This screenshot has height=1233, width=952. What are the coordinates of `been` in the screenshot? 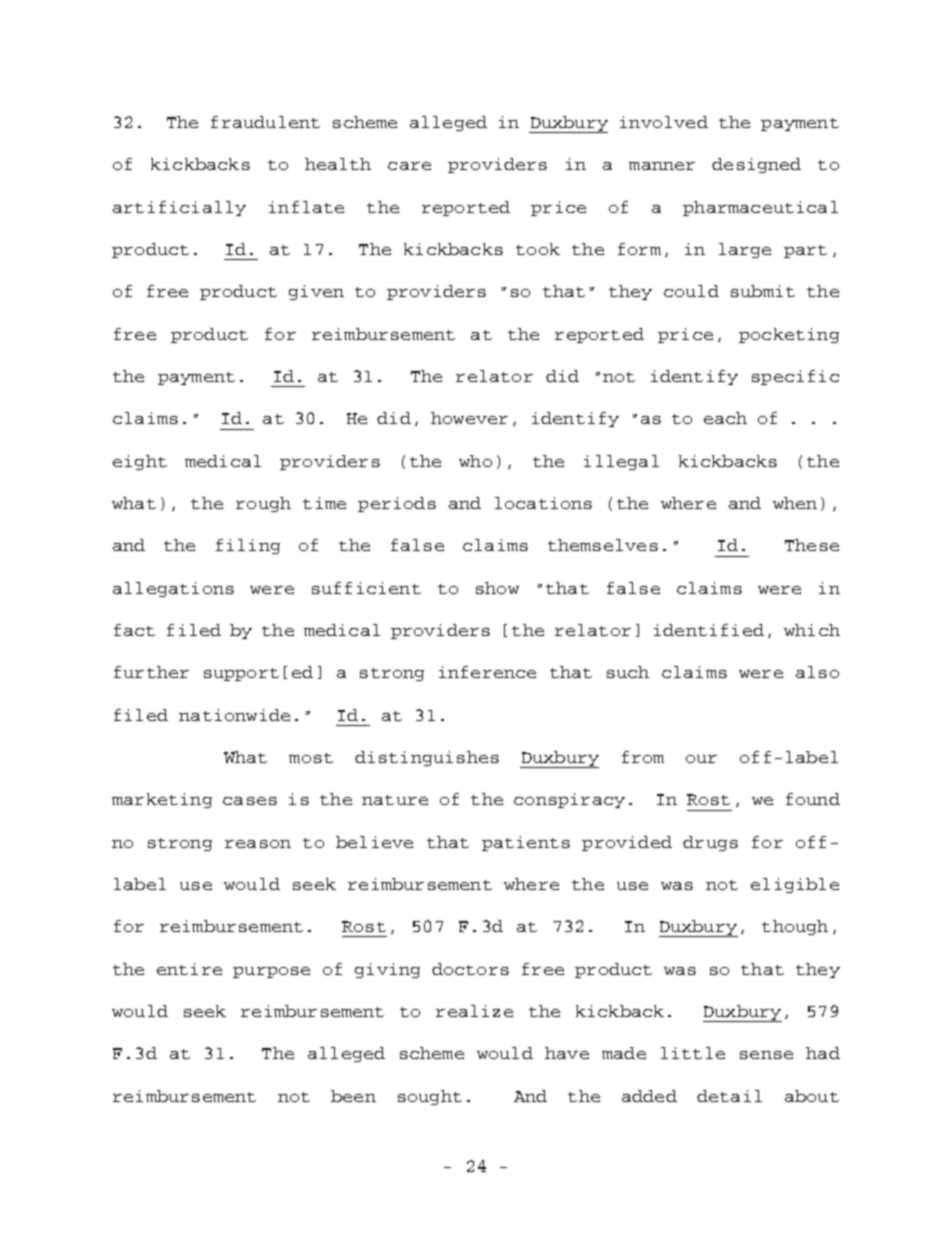 It's located at (353, 1096).
